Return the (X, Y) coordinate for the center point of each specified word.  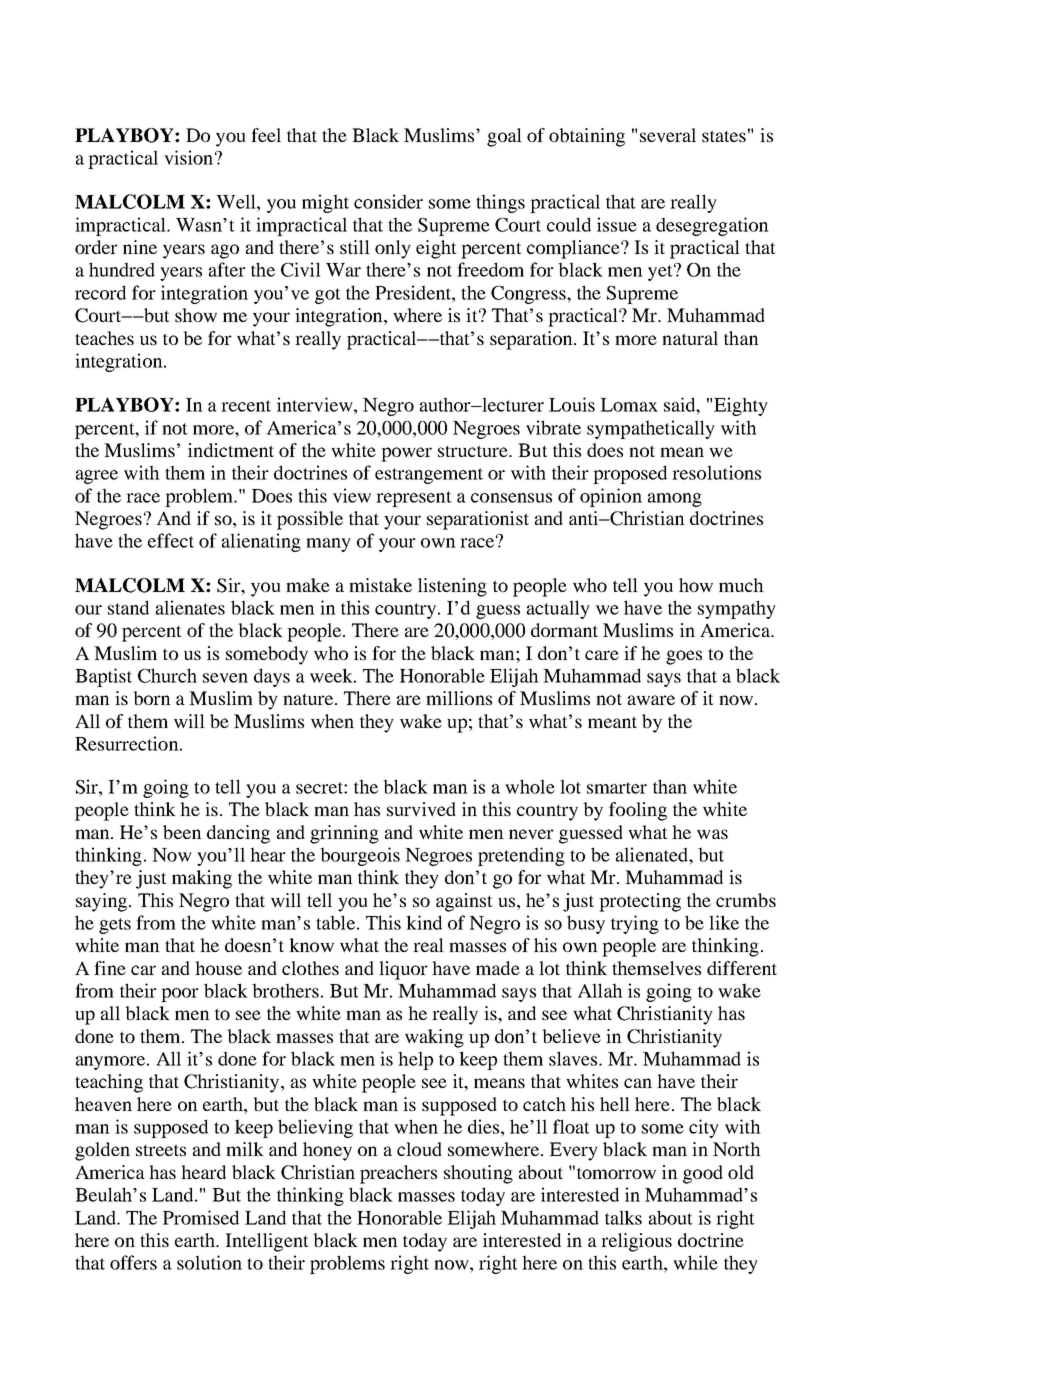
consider (388, 201)
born (152, 698)
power (406, 454)
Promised (201, 1217)
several (668, 135)
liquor (403, 970)
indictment (231, 450)
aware (651, 700)
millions (459, 698)
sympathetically (651, 429)
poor (180, 995)
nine (140, 247)
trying (635, 924)
